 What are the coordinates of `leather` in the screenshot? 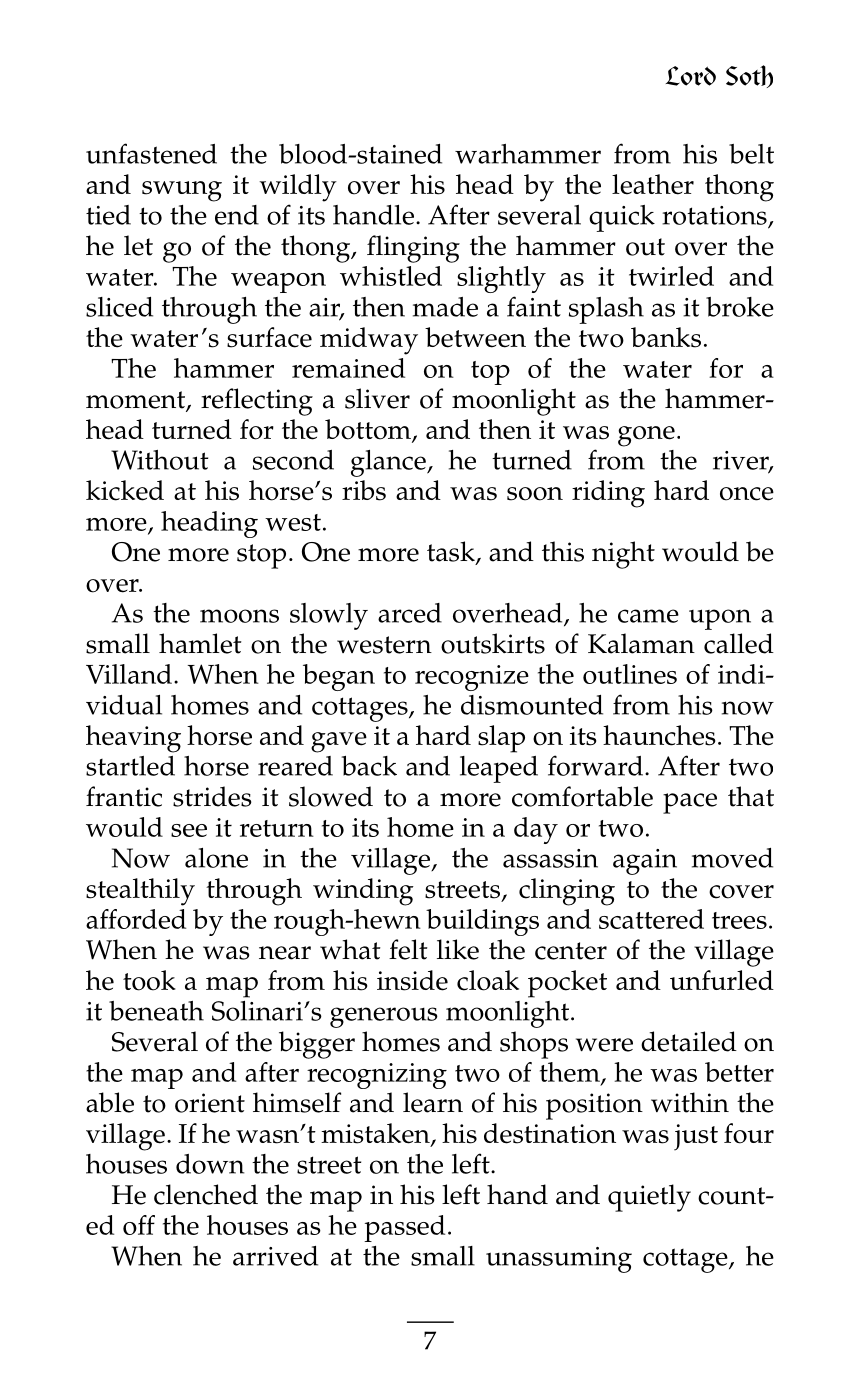 It's located at (653, 184).
